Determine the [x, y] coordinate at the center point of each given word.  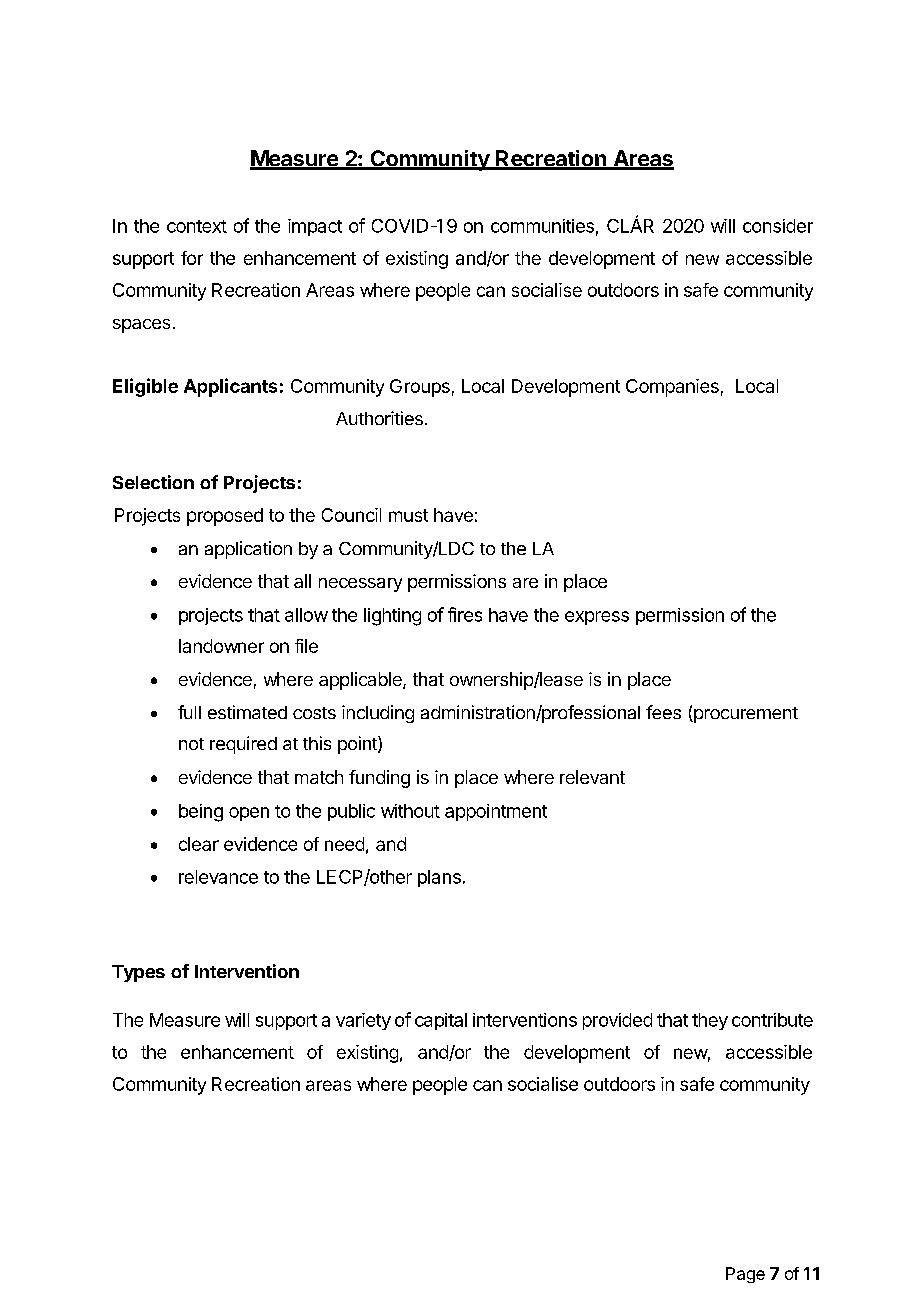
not [191, 744]
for [192, 258]
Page [745, 1275]
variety [363, 1021]
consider [778, 226]
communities [542, 226]
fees [663, 712]
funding [379, 779]
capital [441, 1021]
